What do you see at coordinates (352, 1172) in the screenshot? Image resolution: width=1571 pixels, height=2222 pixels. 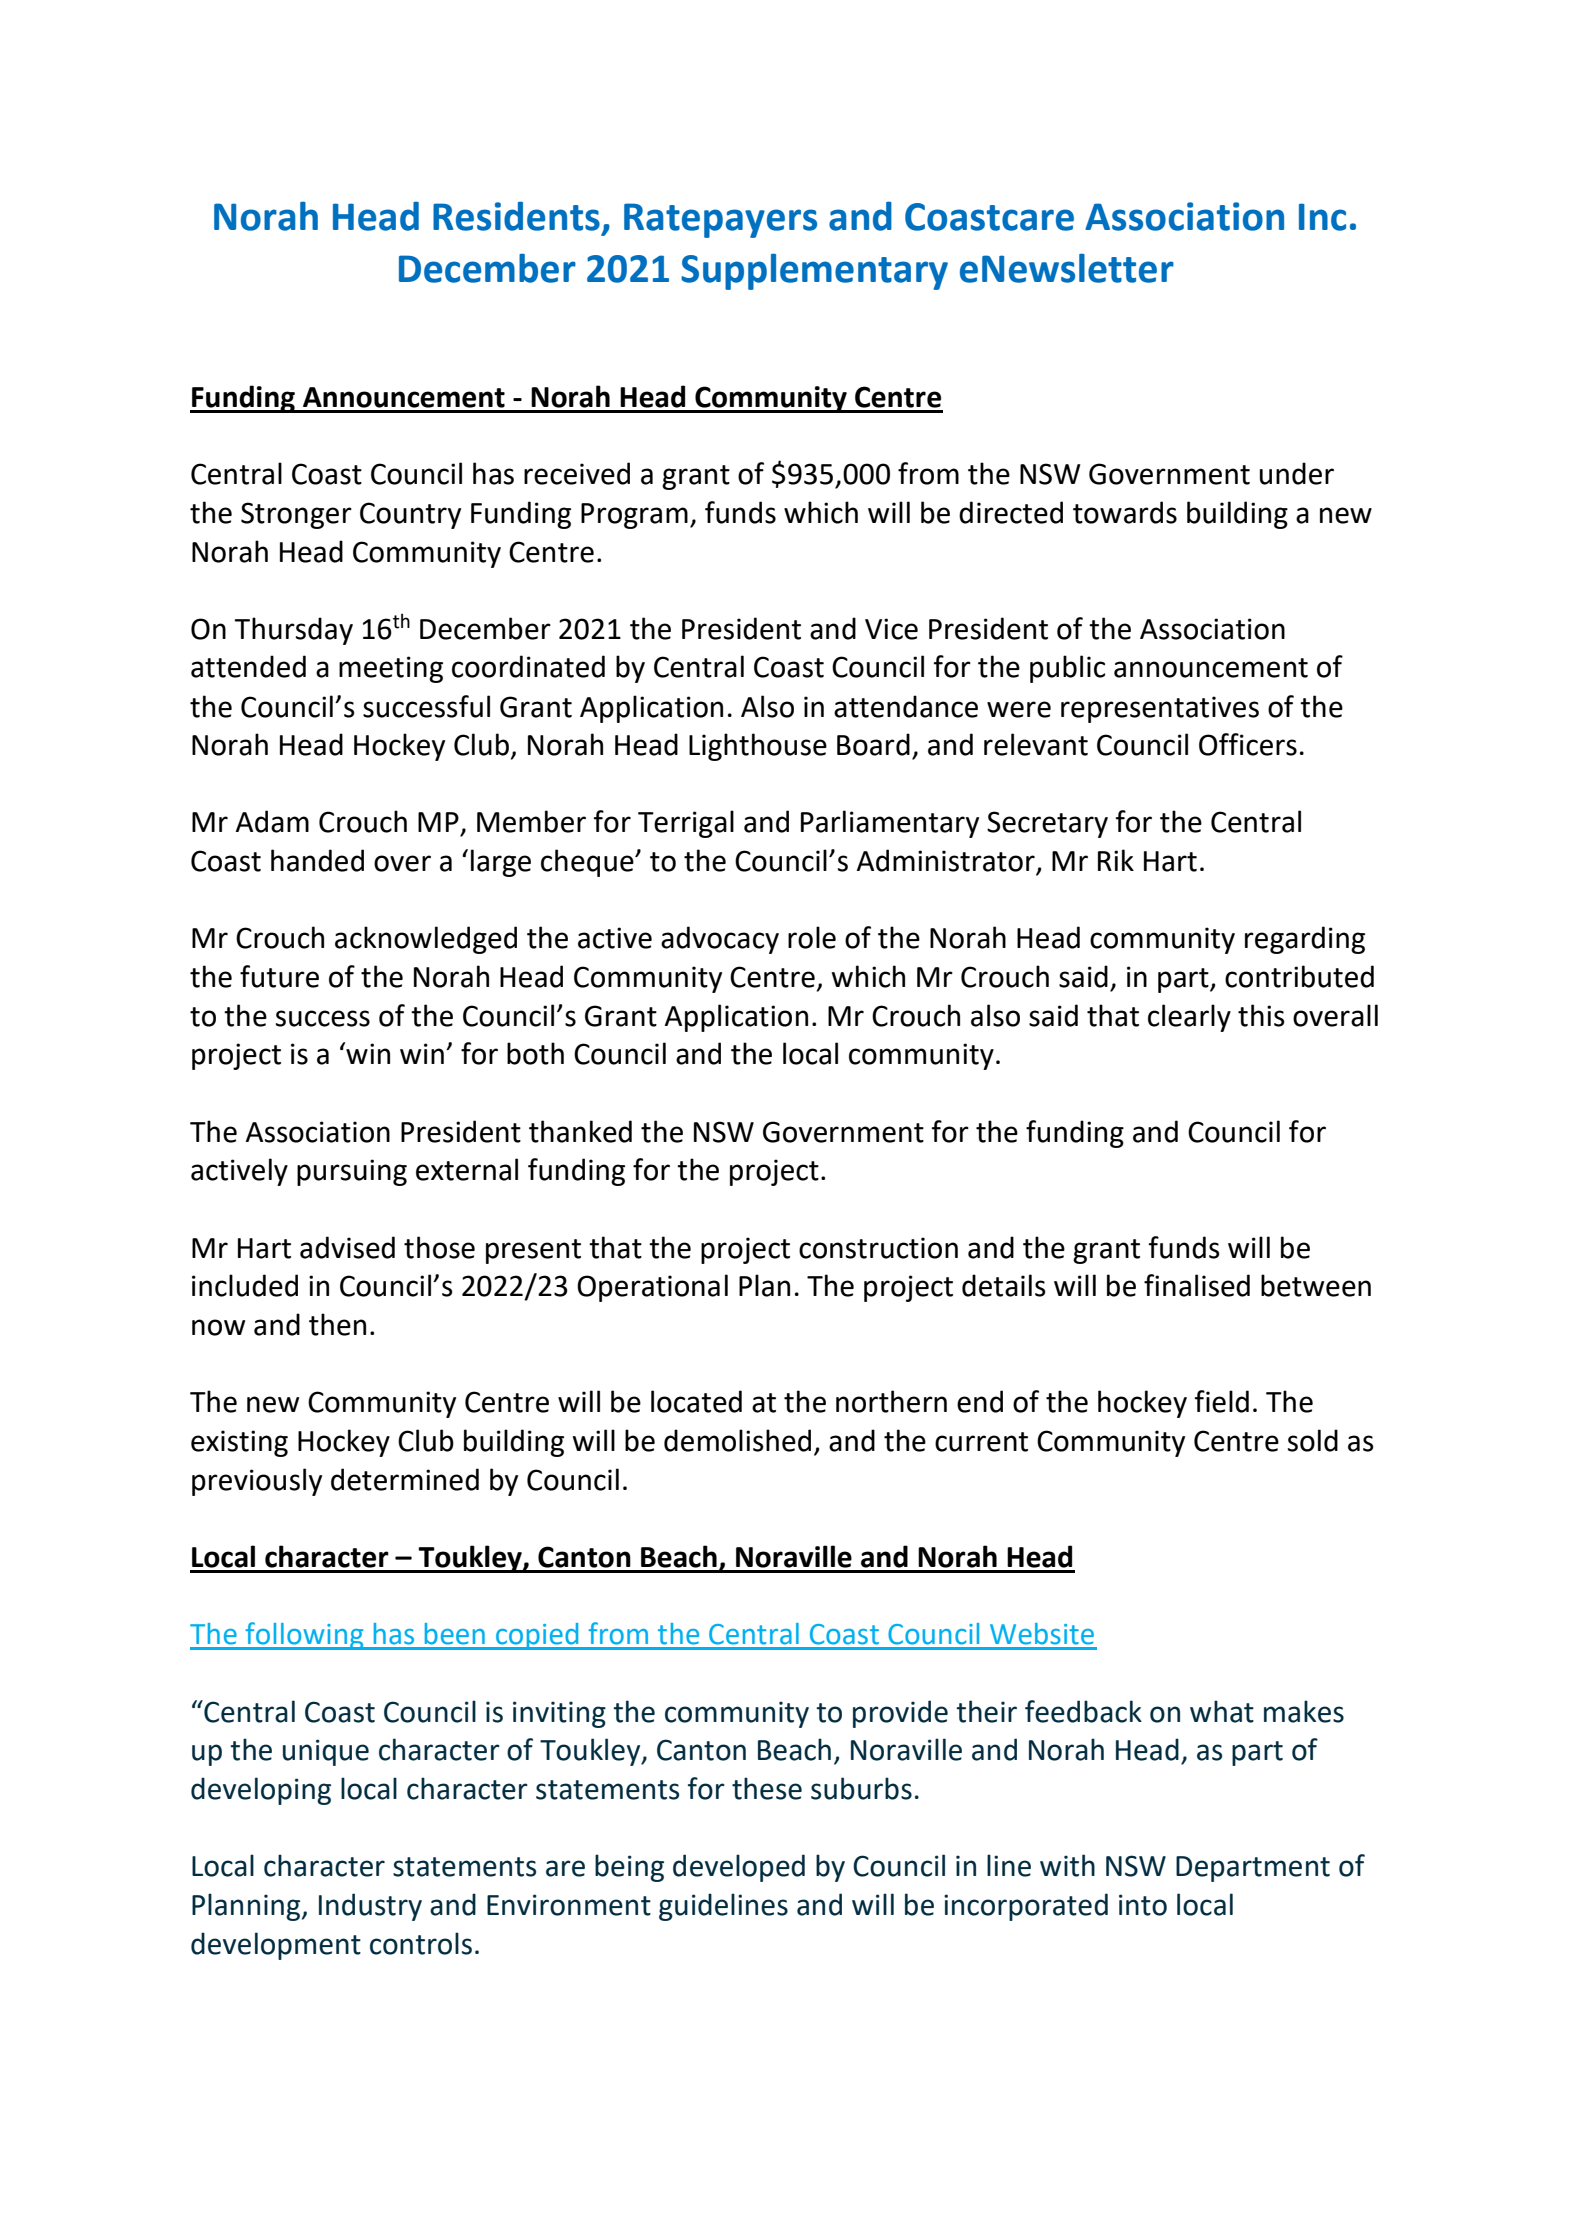 I see `pursuing` at bounding box center [352, 1172].
